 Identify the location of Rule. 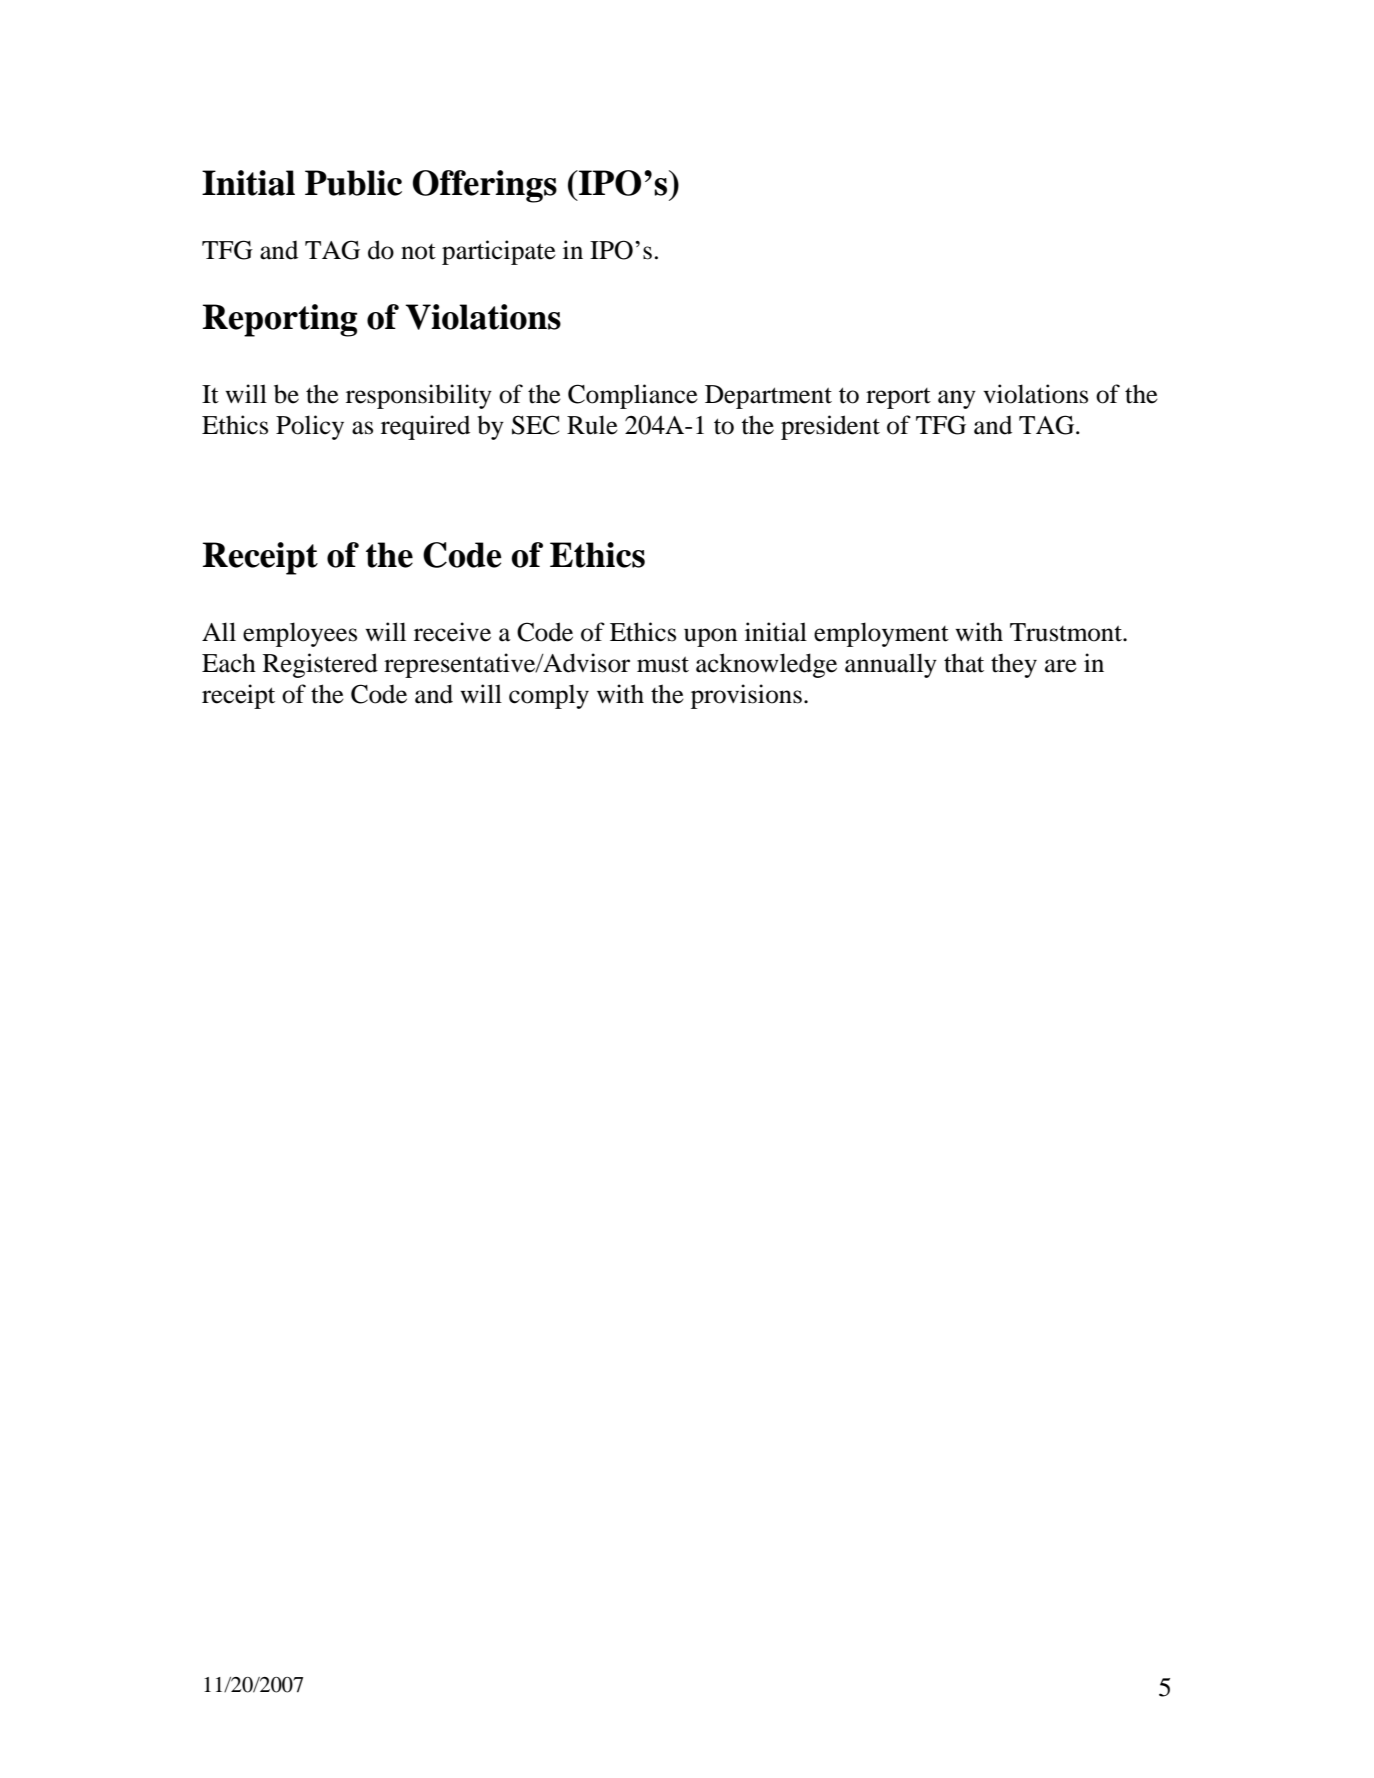
(592, 425).
